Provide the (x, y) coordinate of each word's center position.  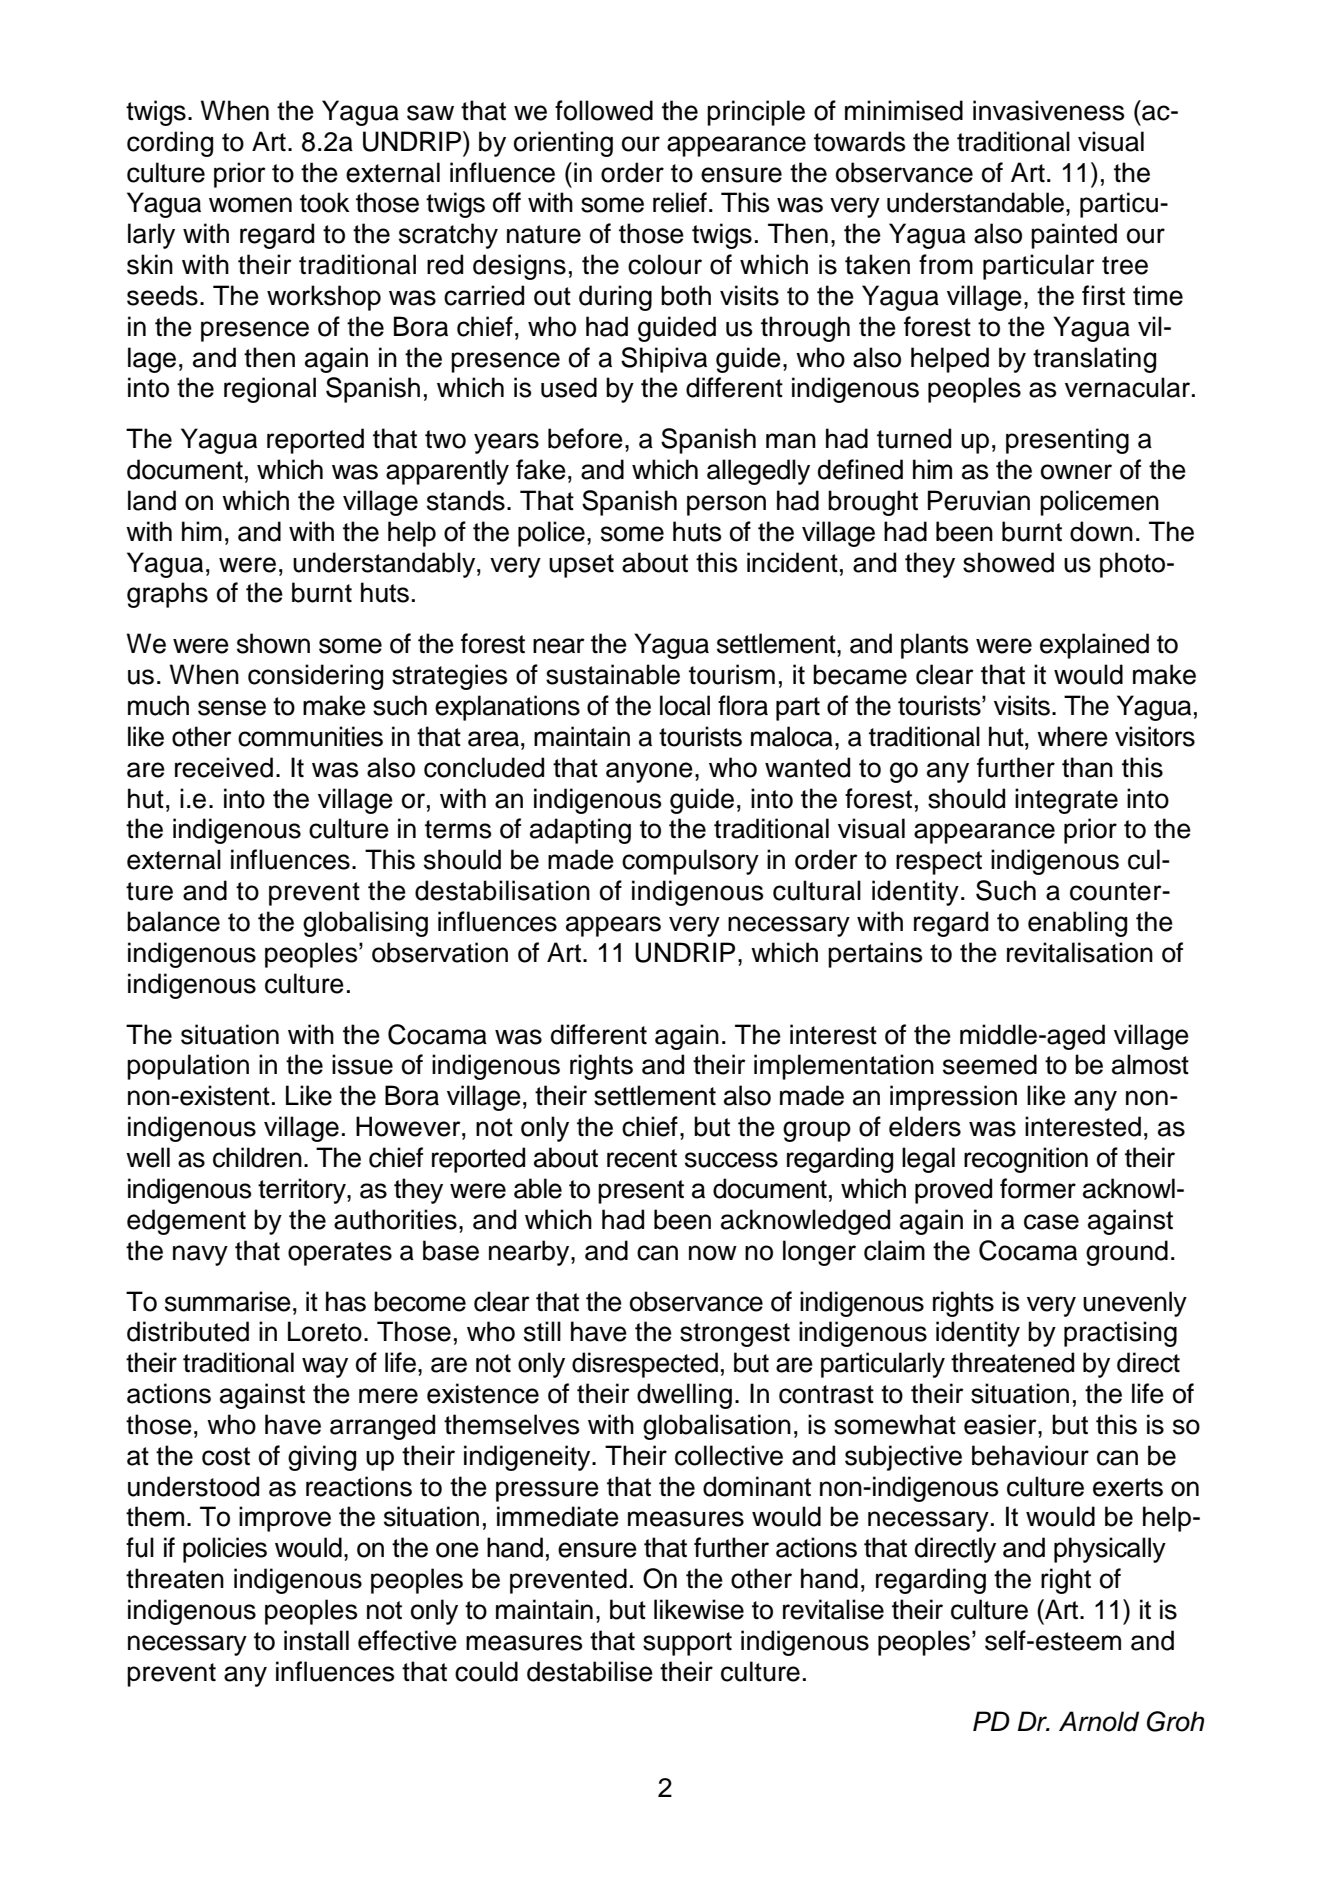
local (685, 705)
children (257, 1157)
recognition (1026, 1160)
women (250, 205)
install (316, 1640)
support (687, 1644)
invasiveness (1048, 110)
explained (1094, 646)
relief (680, 202)
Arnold (1099, 1721)
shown (273, 643)
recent (642, 1158)
